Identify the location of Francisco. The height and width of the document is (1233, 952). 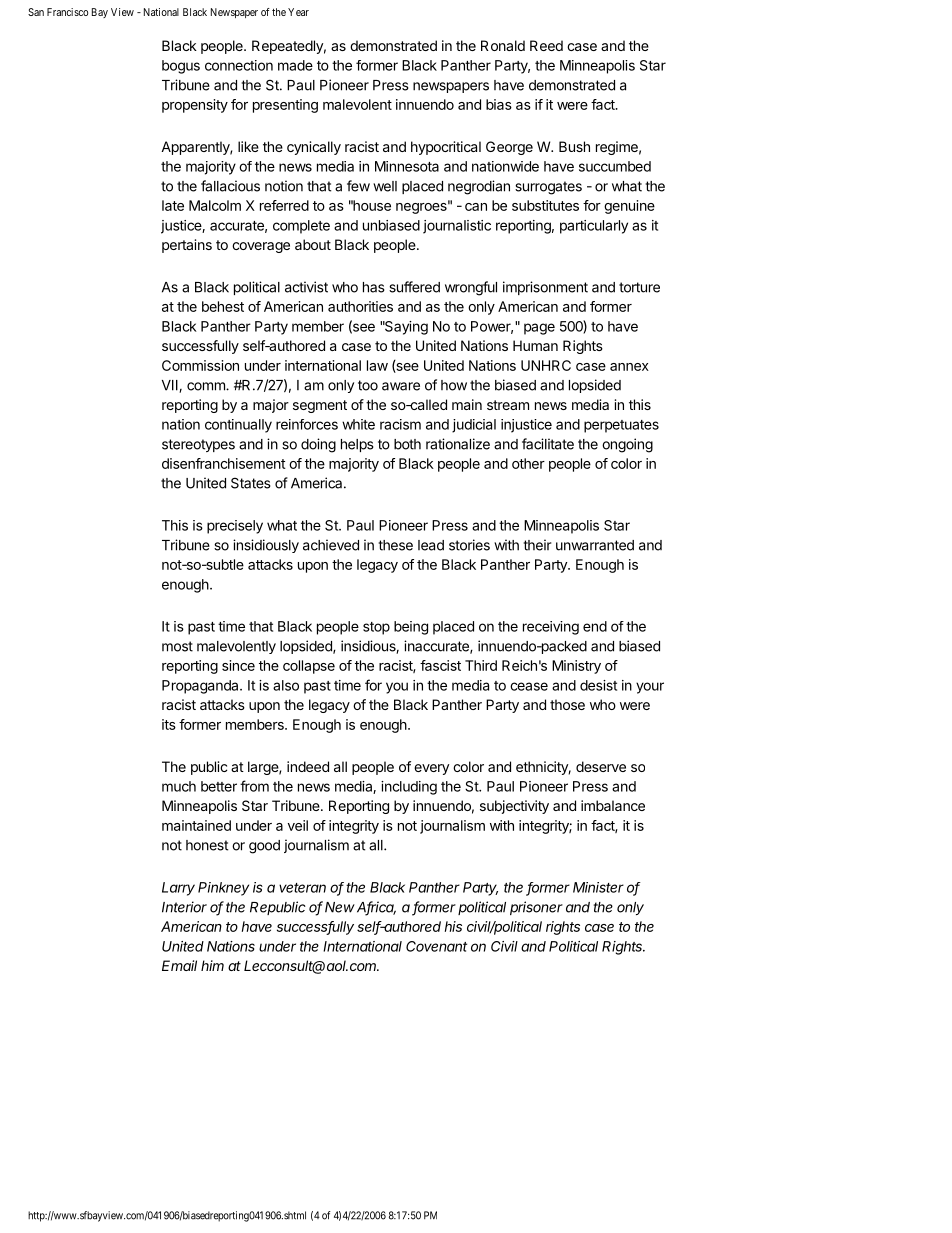
(67, 12).
